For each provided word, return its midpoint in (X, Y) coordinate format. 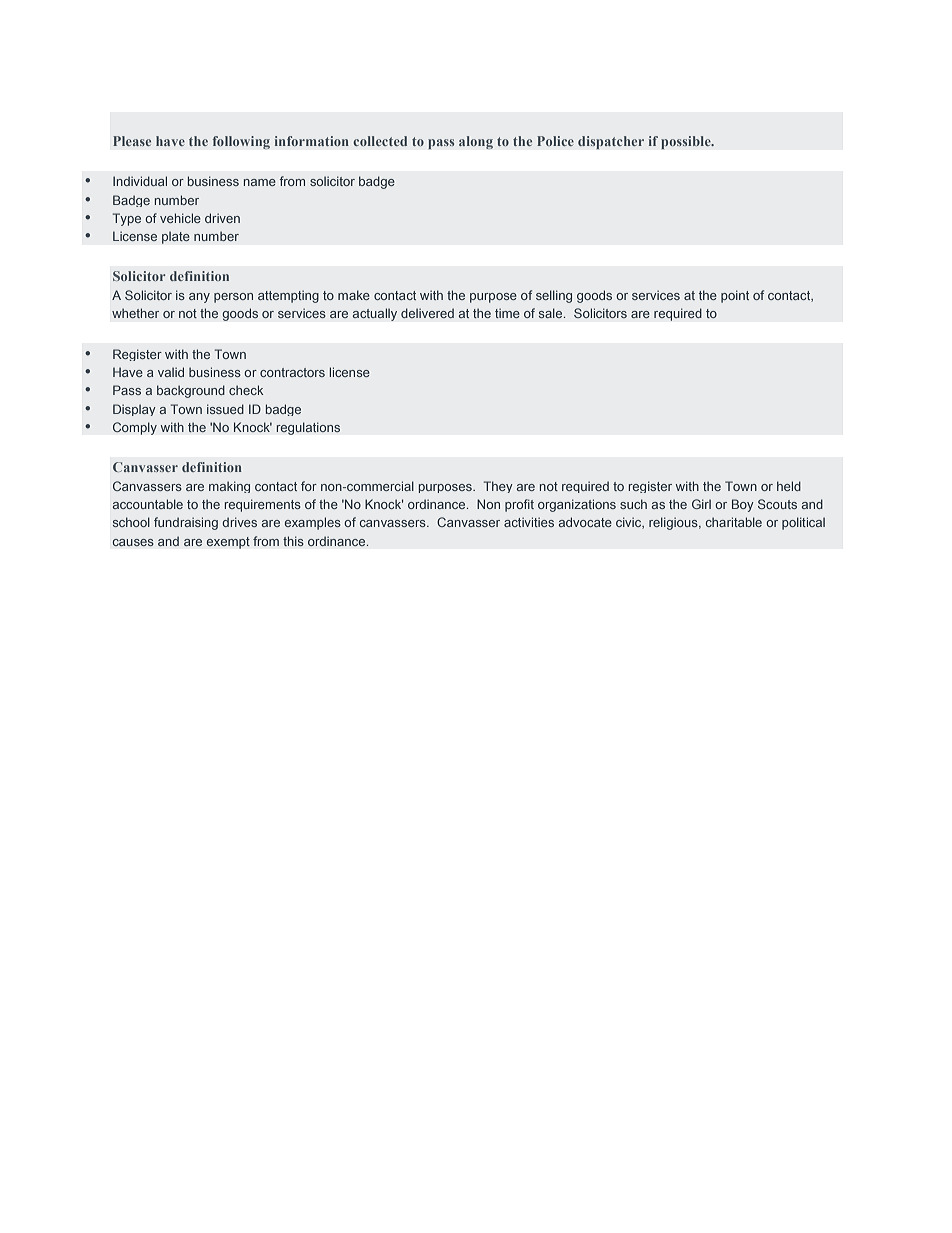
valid (171, 372)
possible (687, 142)
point (735, 296)
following (241, 142)
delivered (427, 313)
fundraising (186, 523)
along (476, 142)
